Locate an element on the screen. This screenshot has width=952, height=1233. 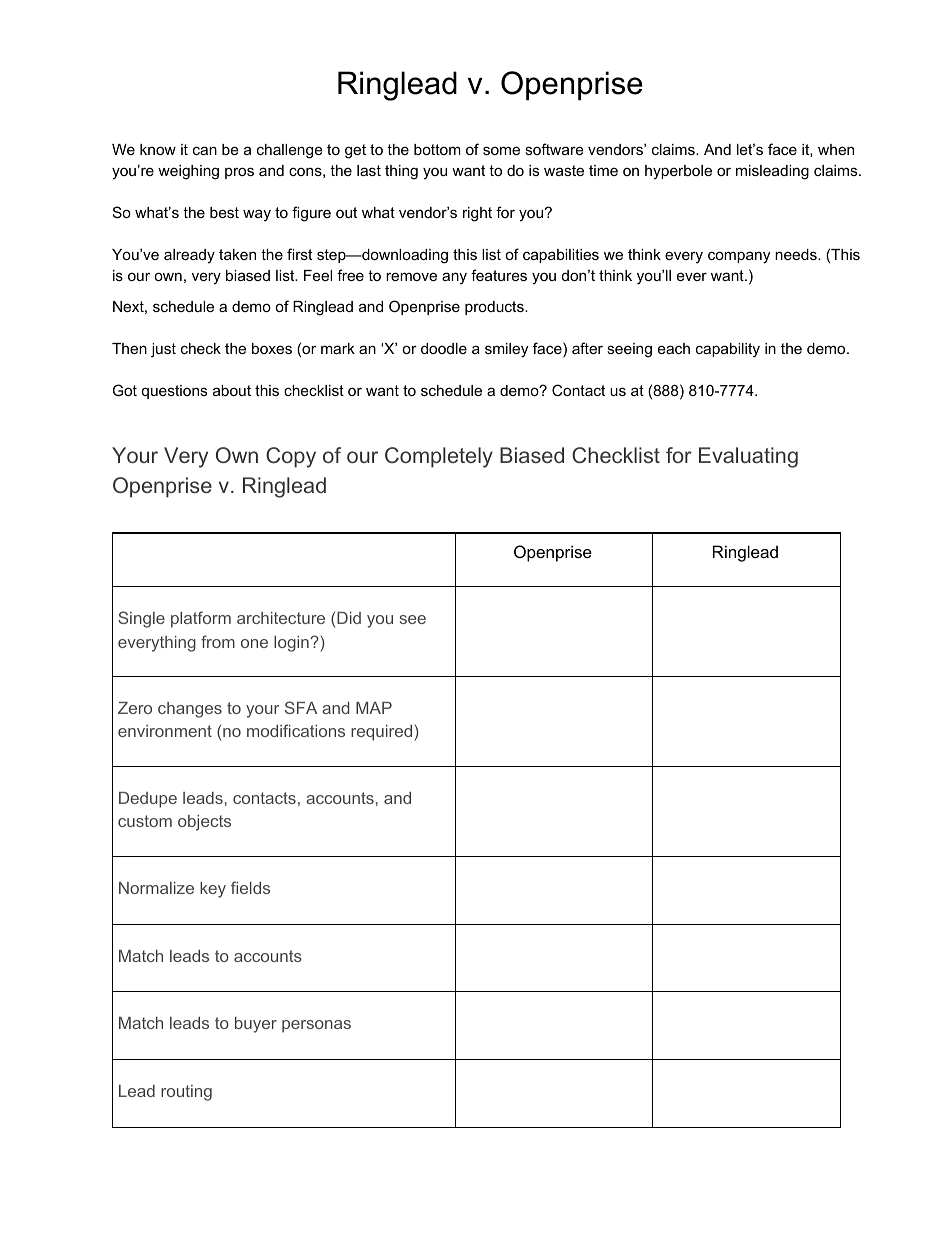
Evaluating is located at coordinates (748, 457).
